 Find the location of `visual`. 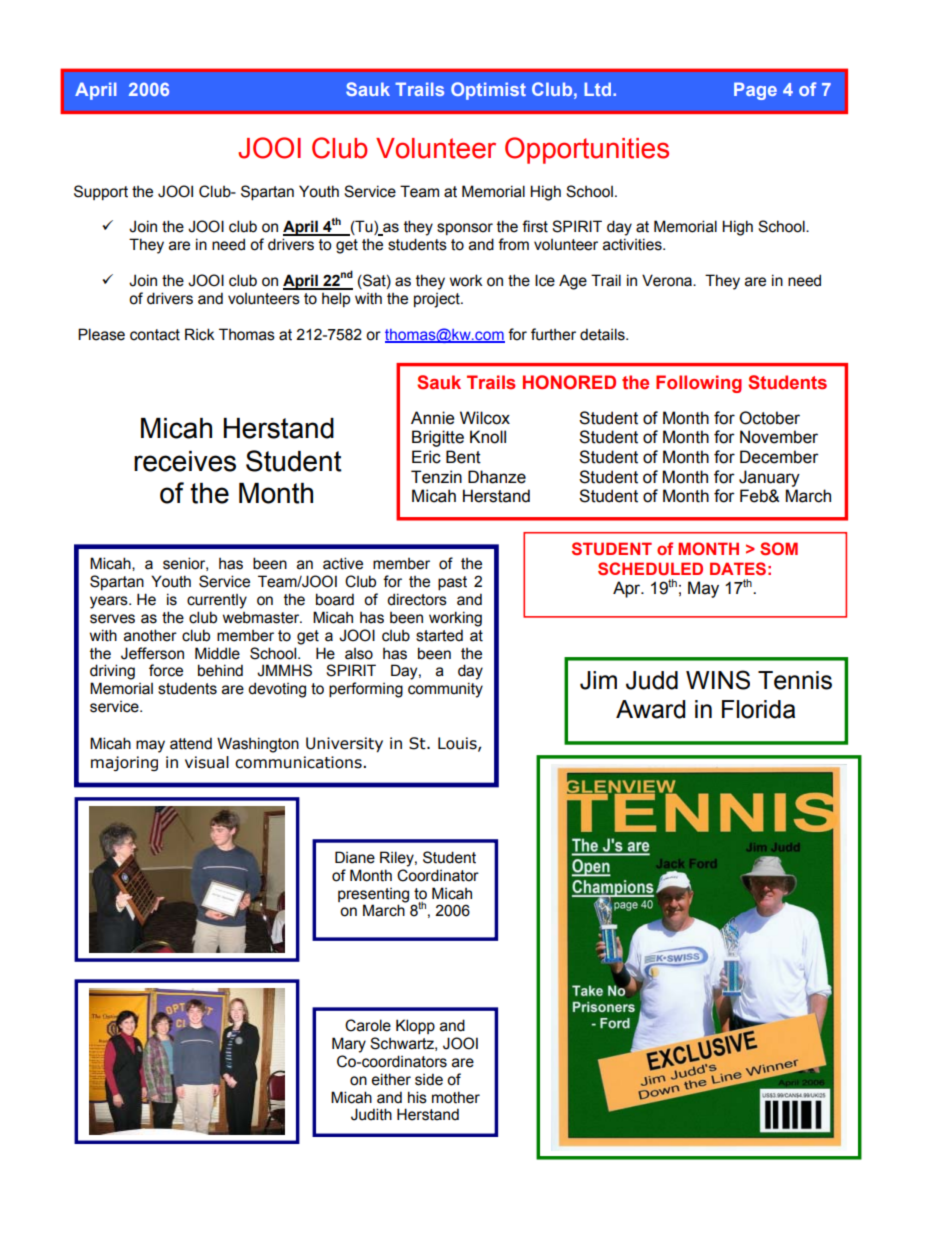

visual is located at coordinates (207, 762).
